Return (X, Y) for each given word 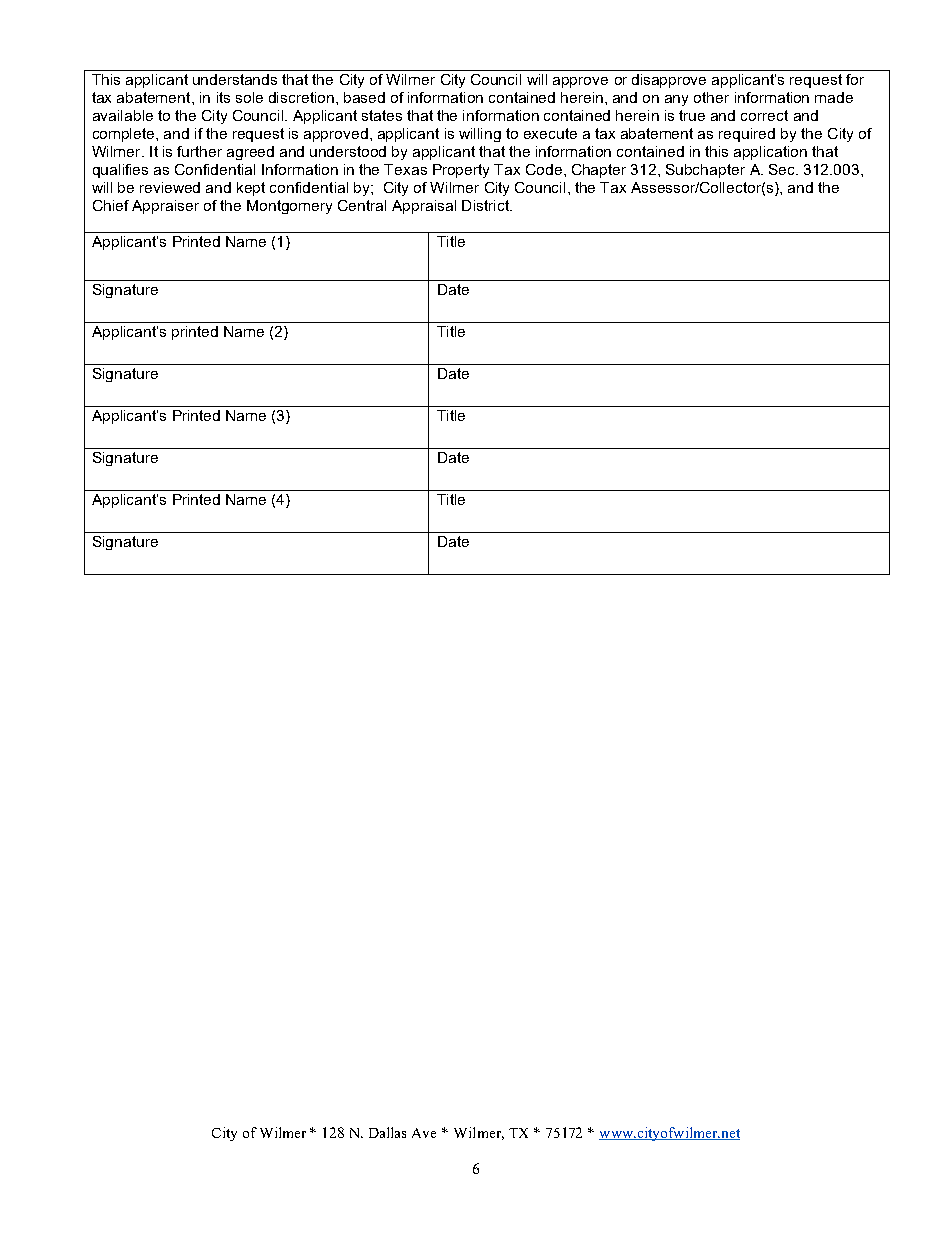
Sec (783, 169)
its (223, 97)
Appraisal (424, 207)
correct (764, 115)
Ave (424, 1133)
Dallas (387, 1132)
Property (461, 171)
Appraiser (165, 207)
